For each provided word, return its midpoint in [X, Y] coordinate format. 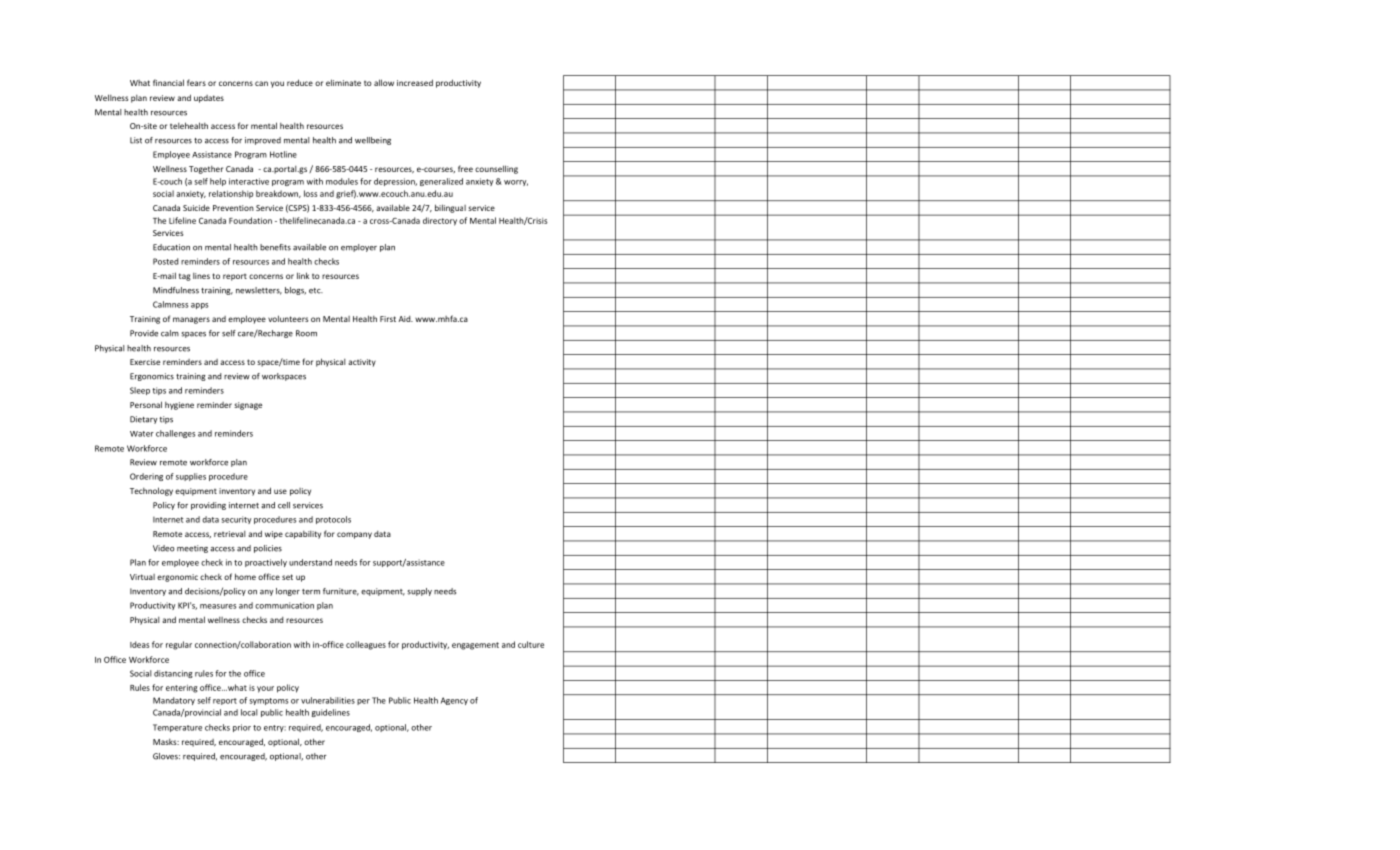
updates [209, 99]
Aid [405, 319]
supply [419, 592]
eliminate [343, 82]
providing [208, 506]
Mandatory [174, 701]
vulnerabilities [328, 700]
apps [199, 306]
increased [415, 82]
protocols [333, 520]
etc [316, 291]
